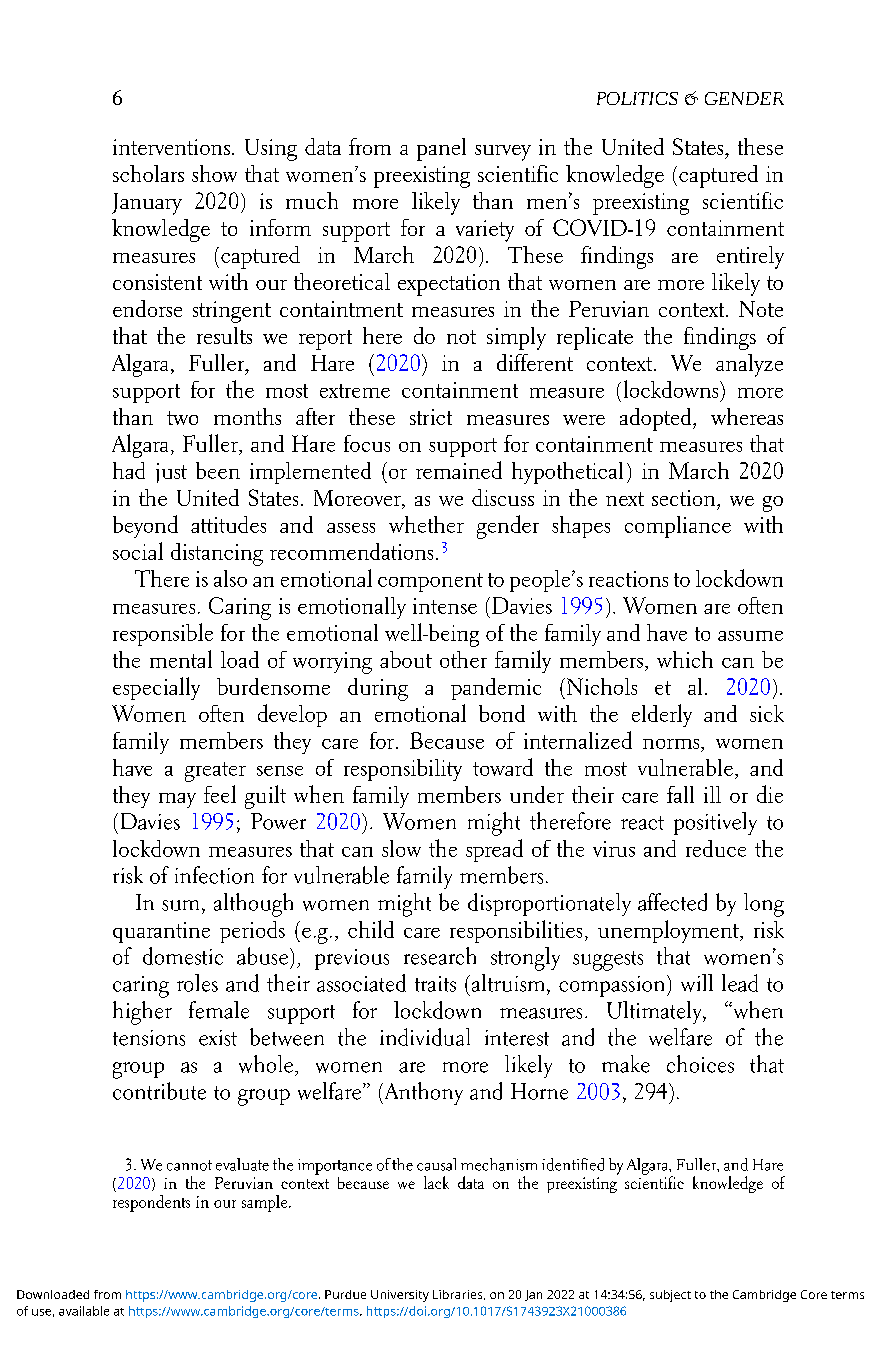 This page has width=896, height=1345. I want to click on traits, so click(435, 984).
